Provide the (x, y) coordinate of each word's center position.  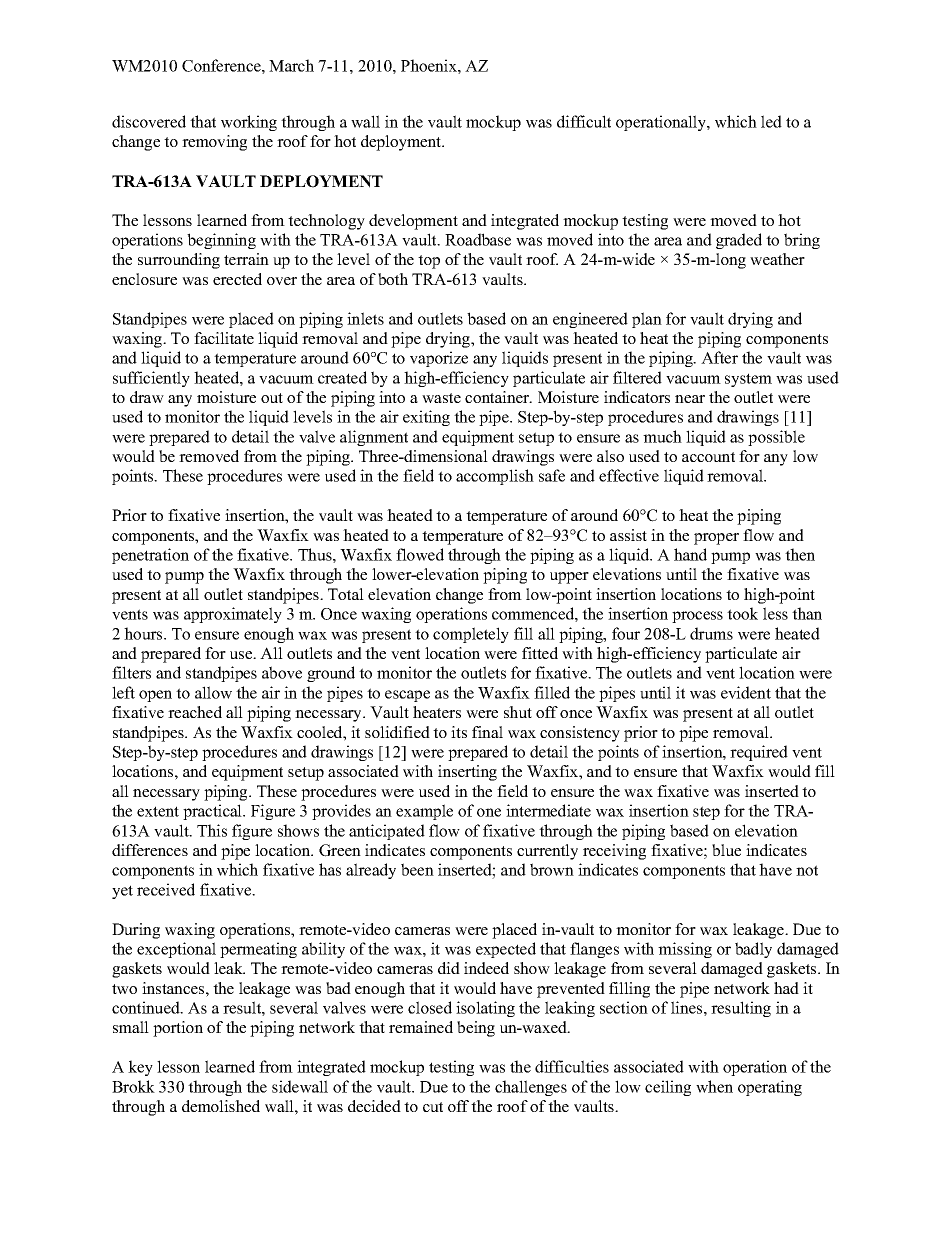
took (742, 613)
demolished (221, 1106)
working (249, 123)
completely (471, 635)
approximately (233, 615)
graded (739, 241)
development (413, 222)
